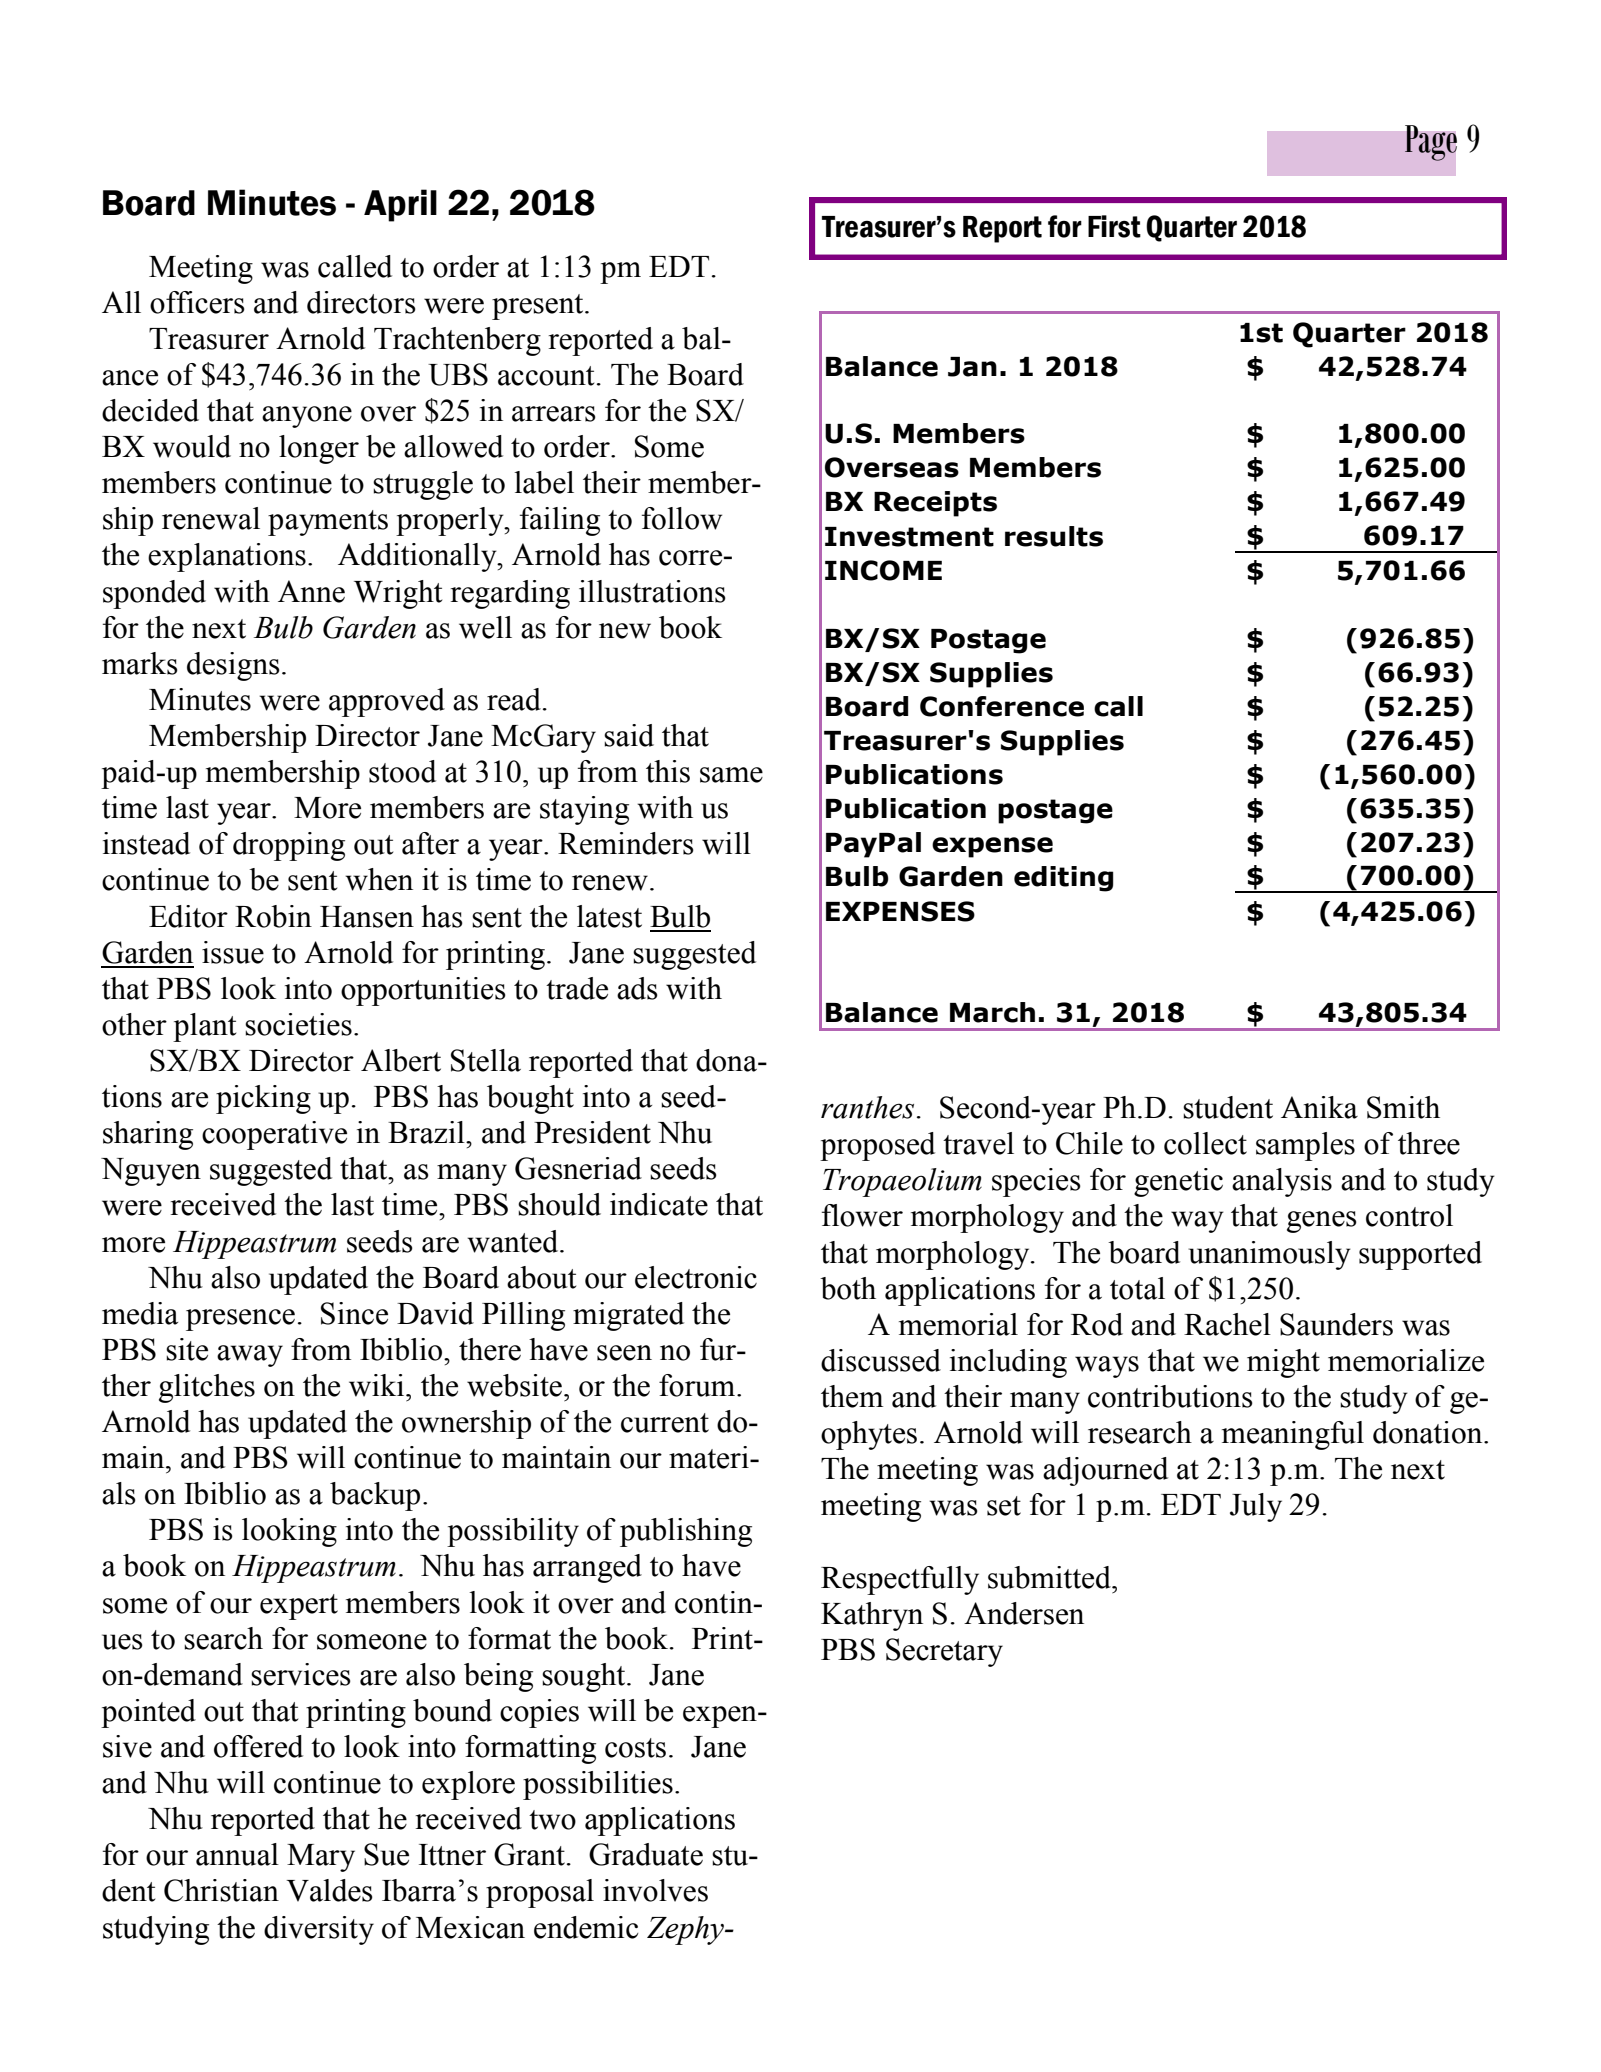 The width and height of the image is (1601, 2072). Describe the element at coordinates (375, 1496) in the image. I see `backup` at that location.
